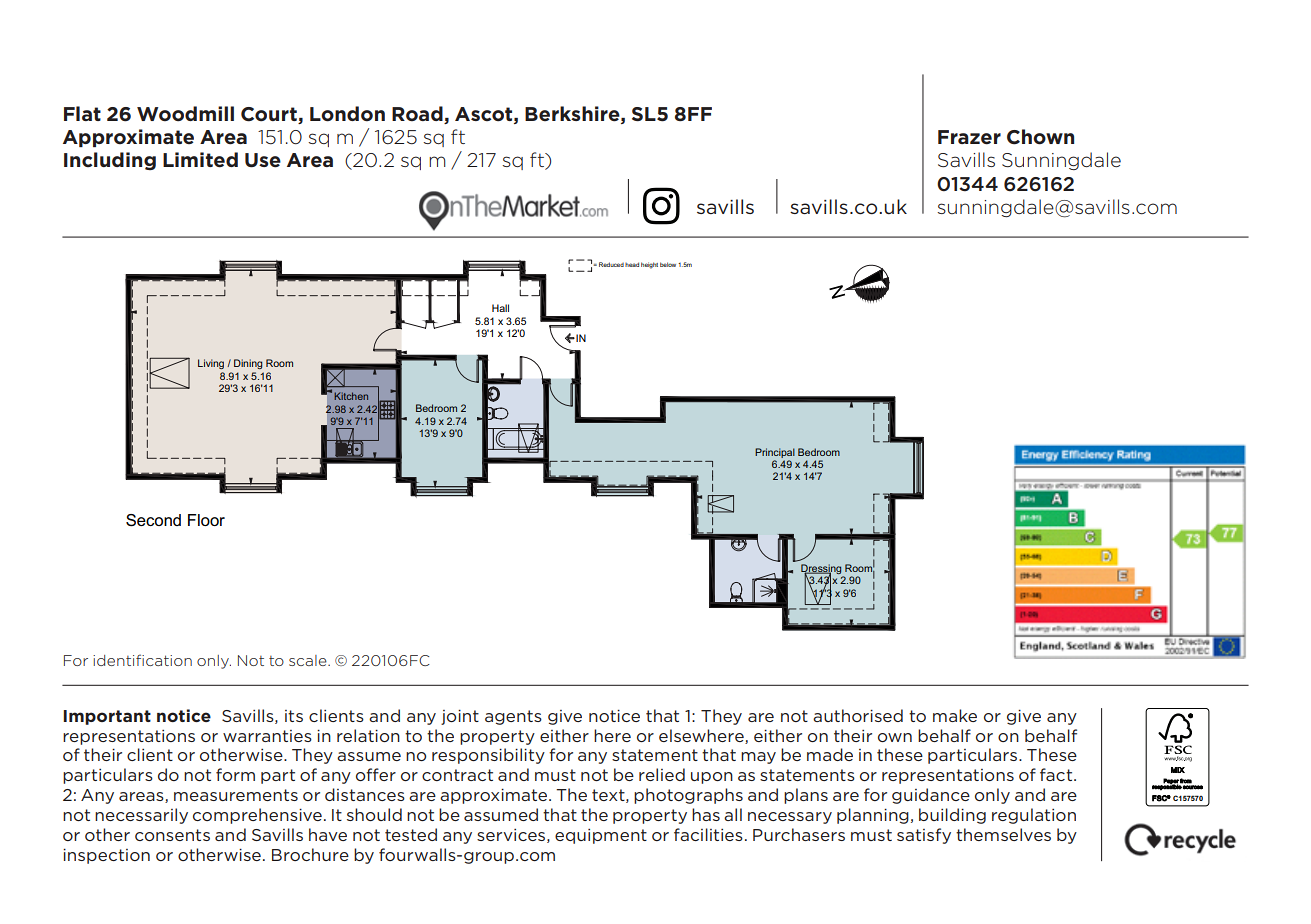 This screenshot has width=1311, height=924. Describe the element at coordinates (200, 160) in the screenshot. I see `Limited` at that location.
